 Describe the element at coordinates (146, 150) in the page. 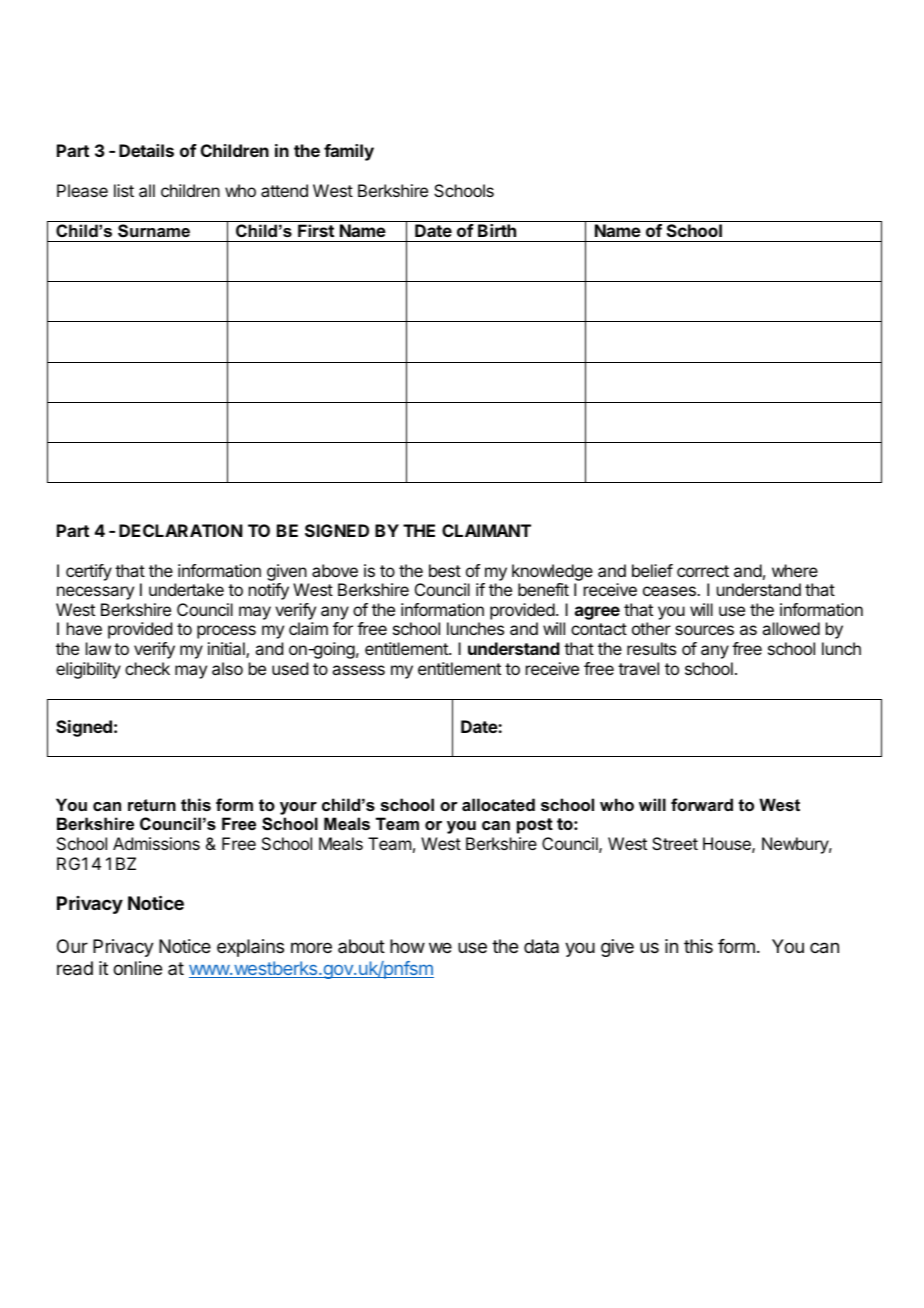

I see `Details` at that location.
